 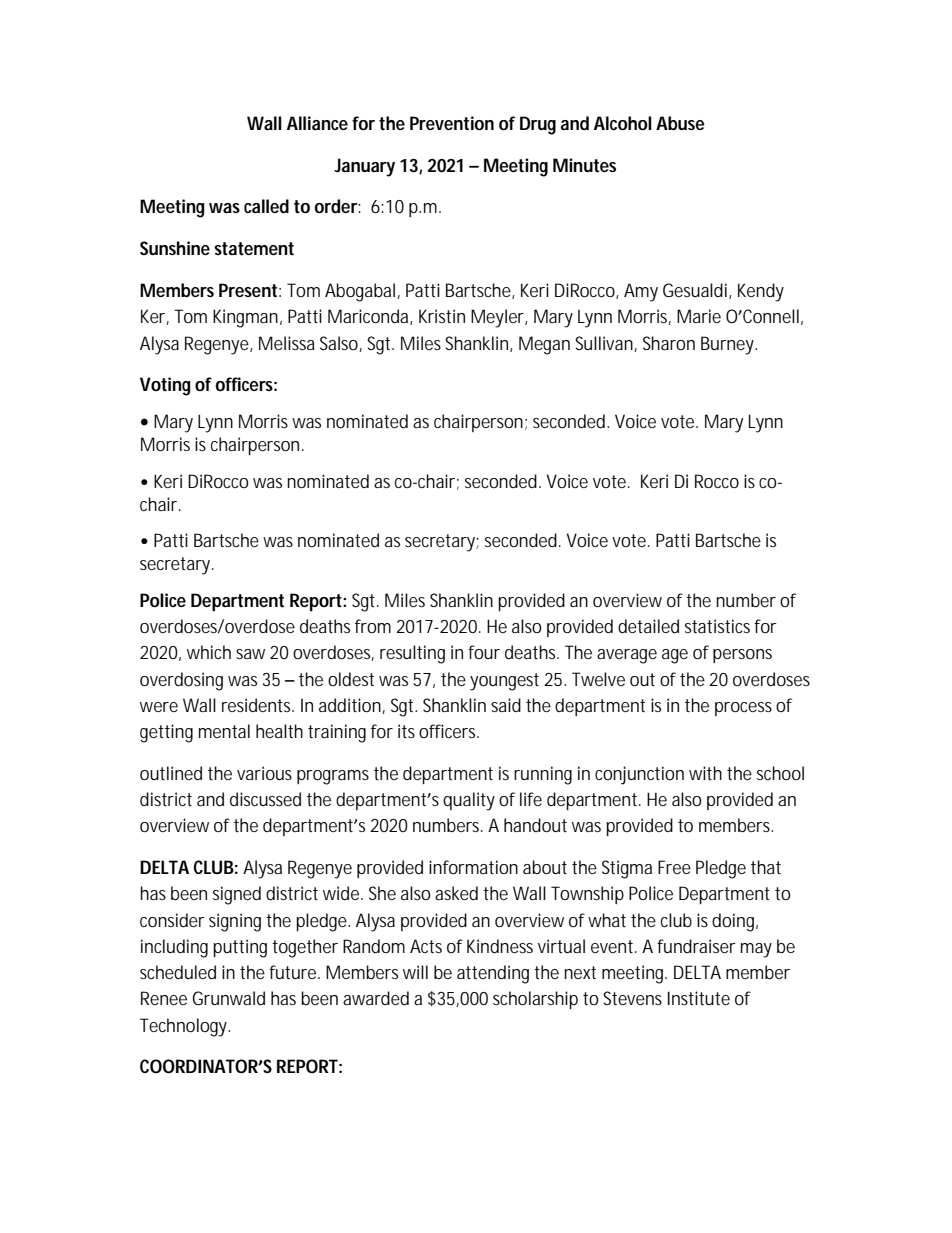 I want to click on attending, so click(x=493, y=974).
